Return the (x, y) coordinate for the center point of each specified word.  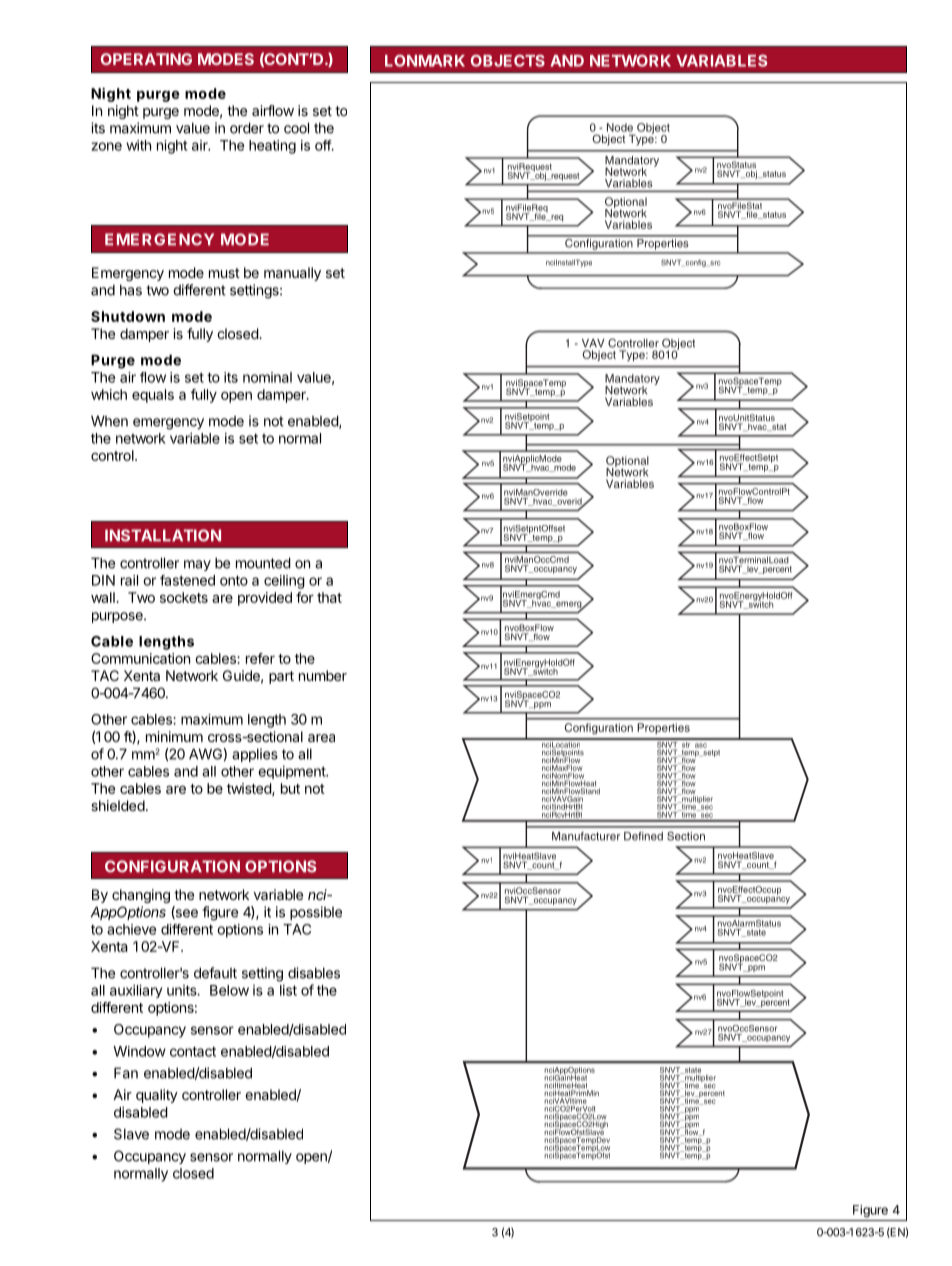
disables (314, 973)
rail (129, 580)
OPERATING (146, 59)
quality (157, 1096)
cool (296, 128)
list (288, 990)
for (305, 597)
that (329, 597)
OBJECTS (508, 61)
